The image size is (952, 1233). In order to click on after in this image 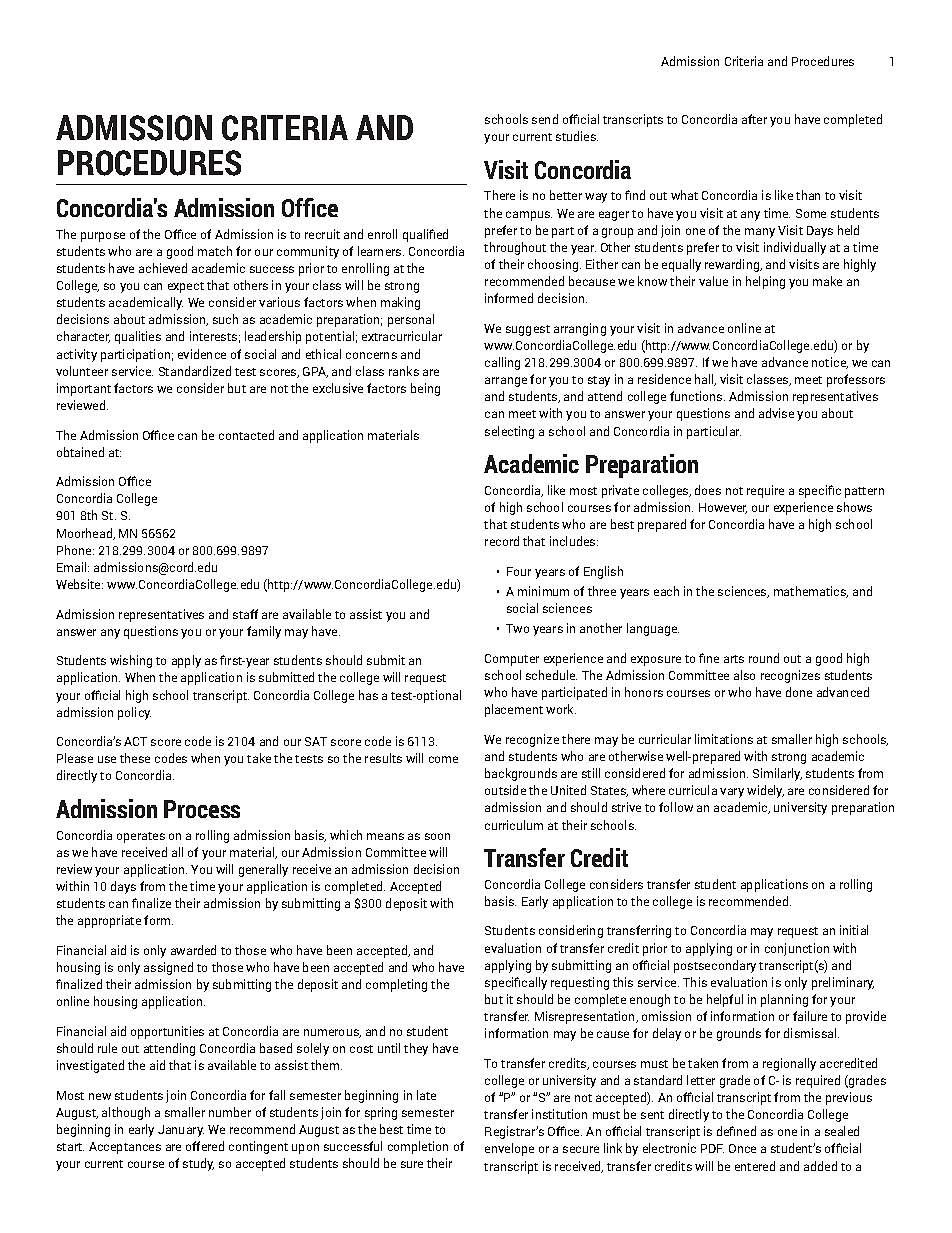, I will do `click(754, 119)`.
